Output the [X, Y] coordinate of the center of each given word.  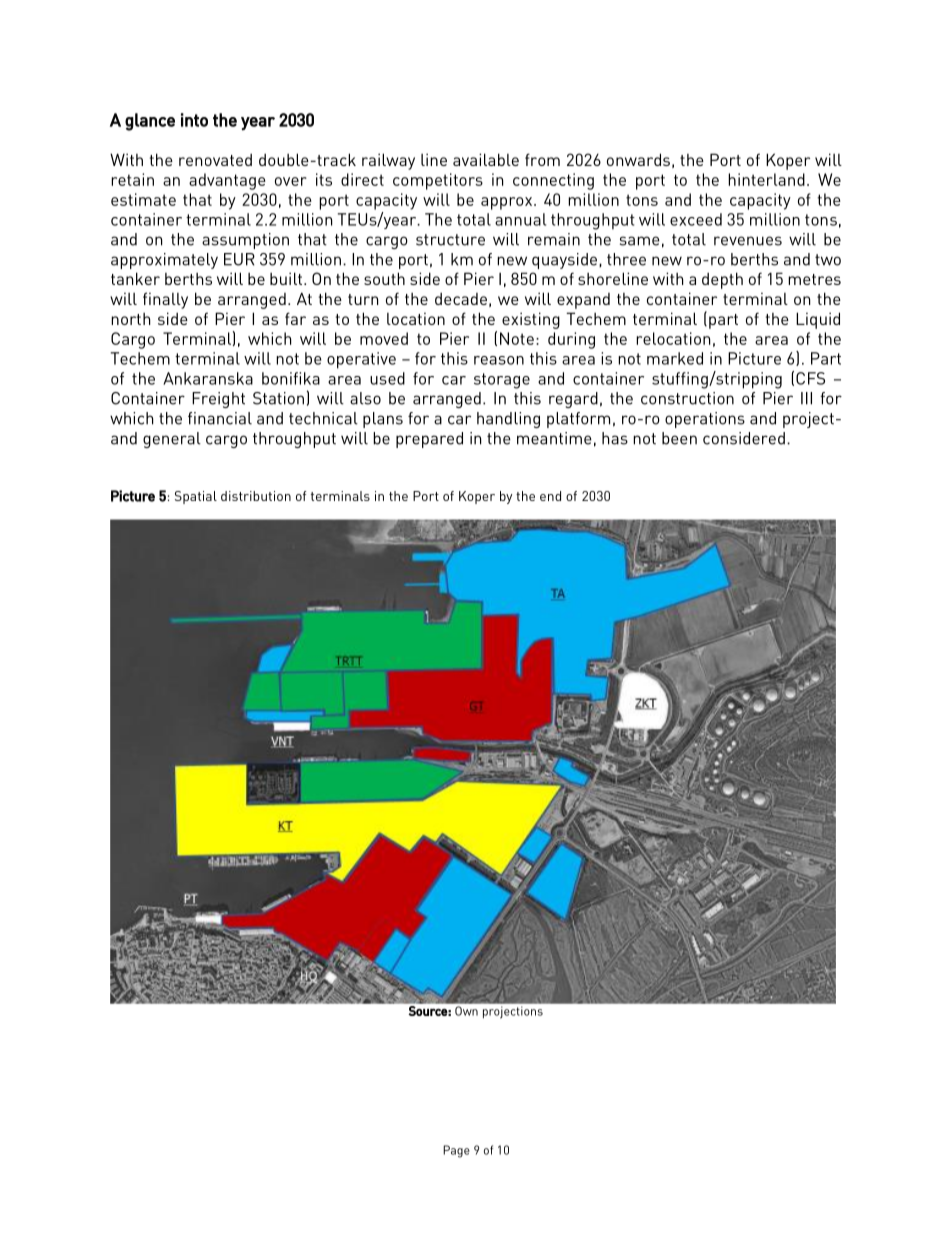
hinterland [766, 179]
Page [456, 1151]
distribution [256, 496]
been [679, 438]
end [550, 496]
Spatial [196, 497]
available [486, 159]
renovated [215, 160]
